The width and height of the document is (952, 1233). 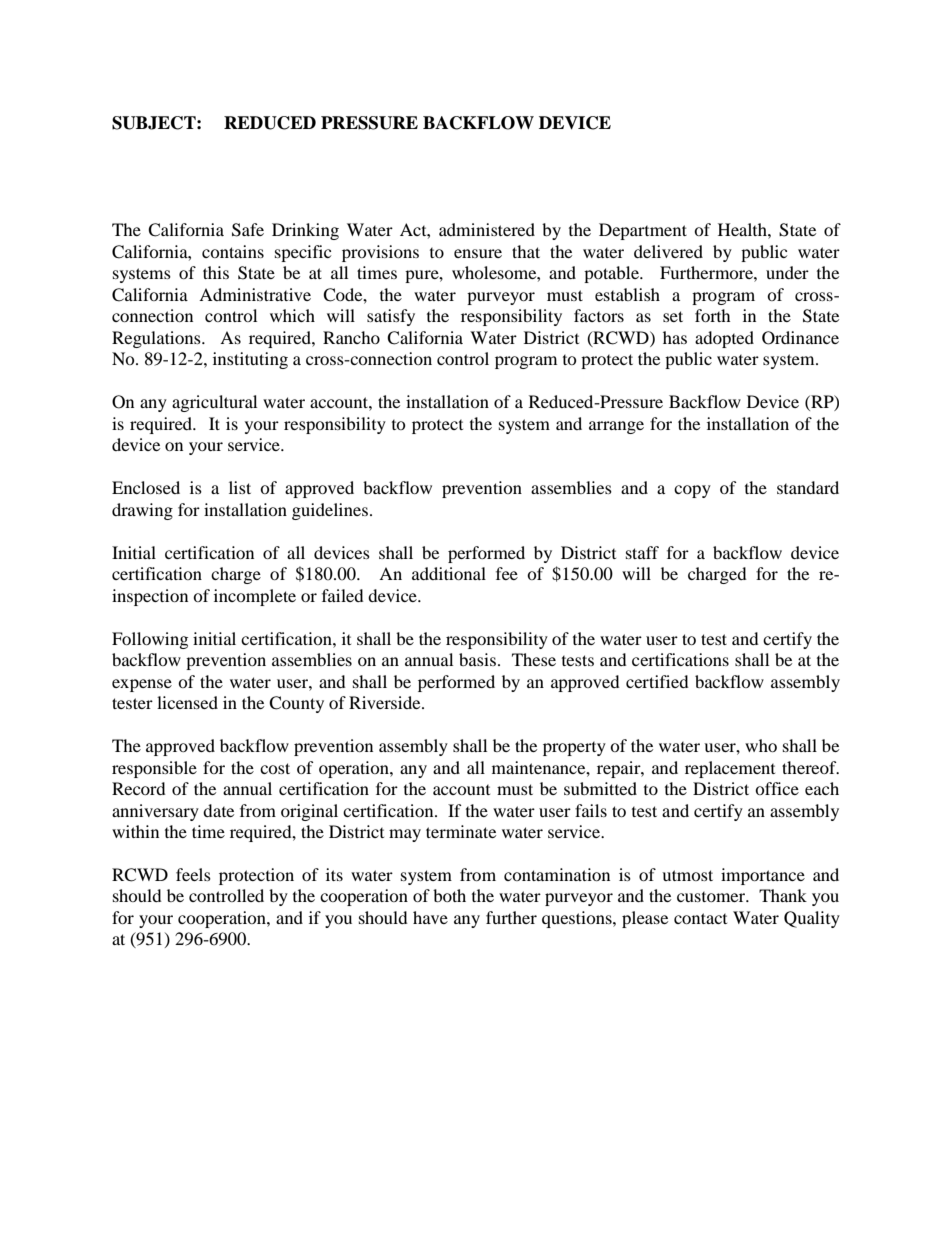 I want to click on feels, so click(x=193, y=874).
